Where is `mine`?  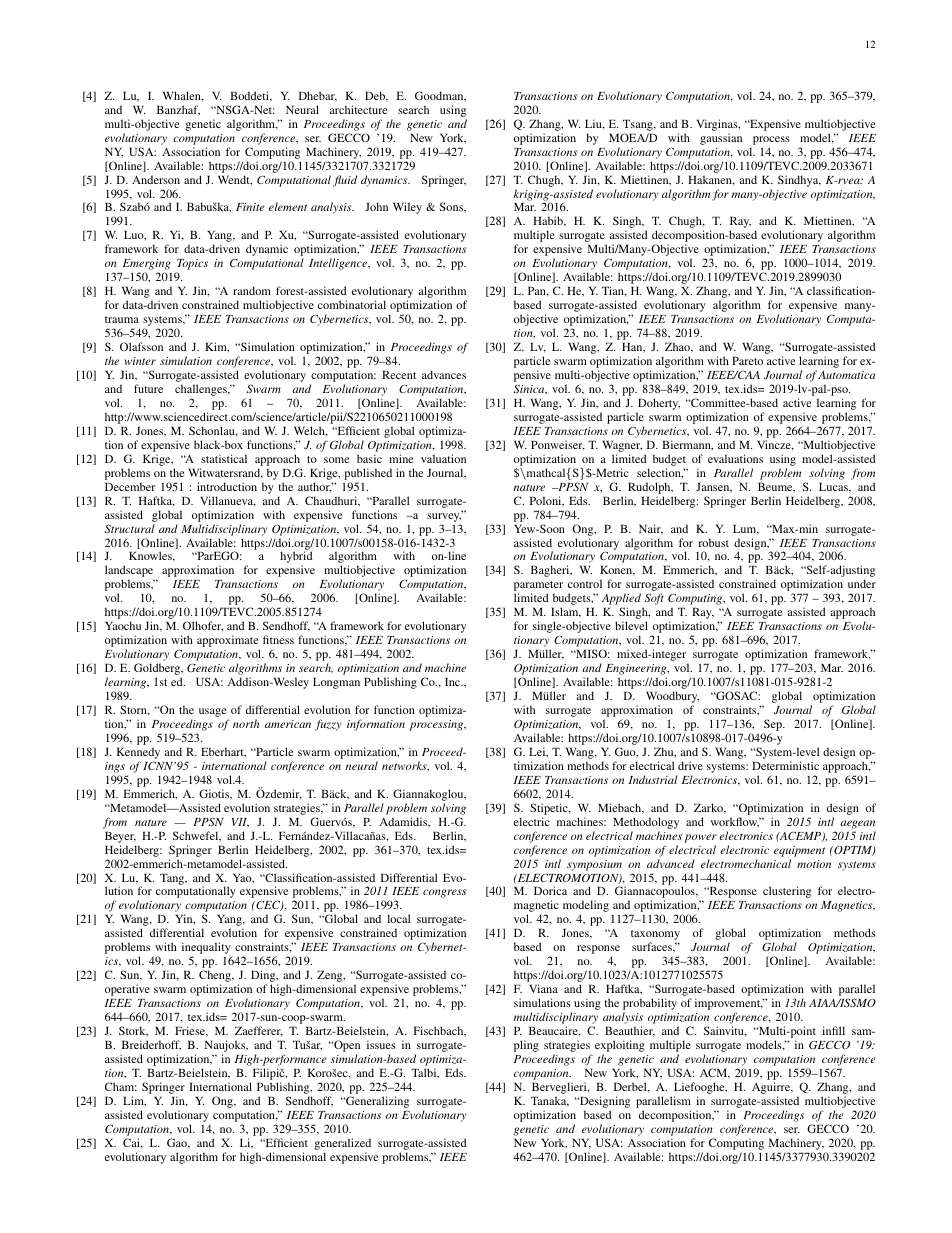 mine is located at coordinates (401, 458).
